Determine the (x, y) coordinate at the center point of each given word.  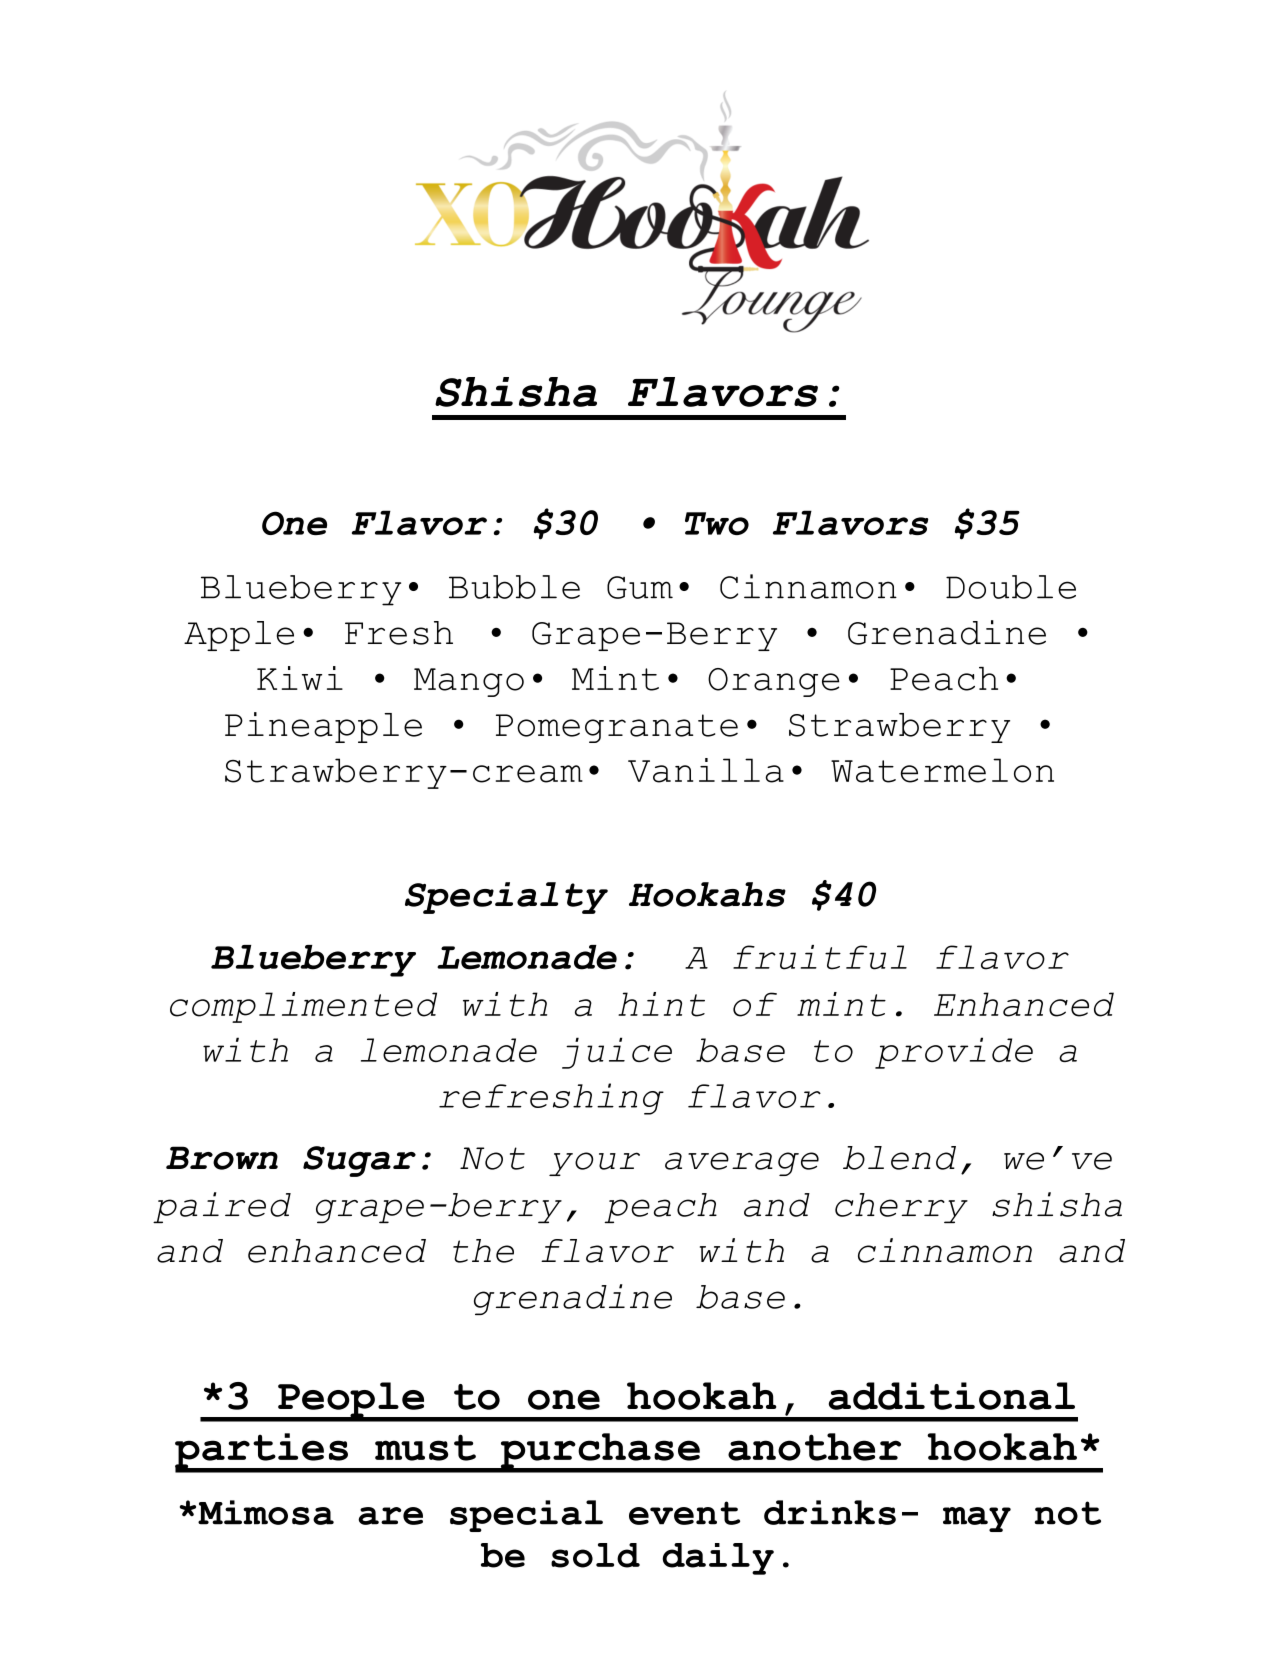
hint (661, 1004)
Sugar (359, 1161)
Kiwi (300, 678)
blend (899, 1158)
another (814, 1447)
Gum (640, 587)
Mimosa (266, 1512)
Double (1011, 587)
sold (595, 1555)
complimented (303, 1007)
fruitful (820, 957)
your (594, 1164)
